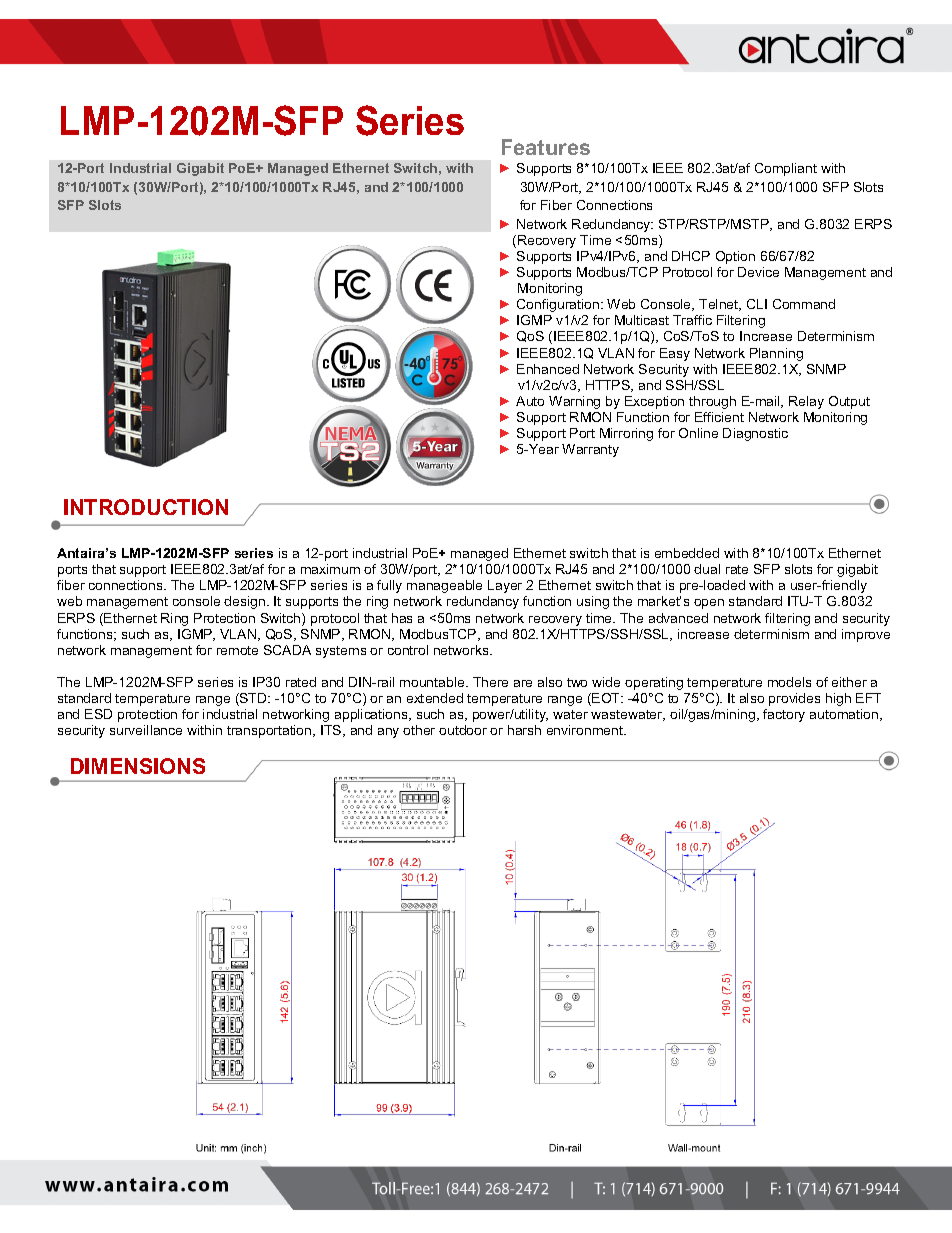 This screenshot has width=952, height=1233. Describe the element at coordinates (735, 257) in the screenshot. I see `Option` at that location.
